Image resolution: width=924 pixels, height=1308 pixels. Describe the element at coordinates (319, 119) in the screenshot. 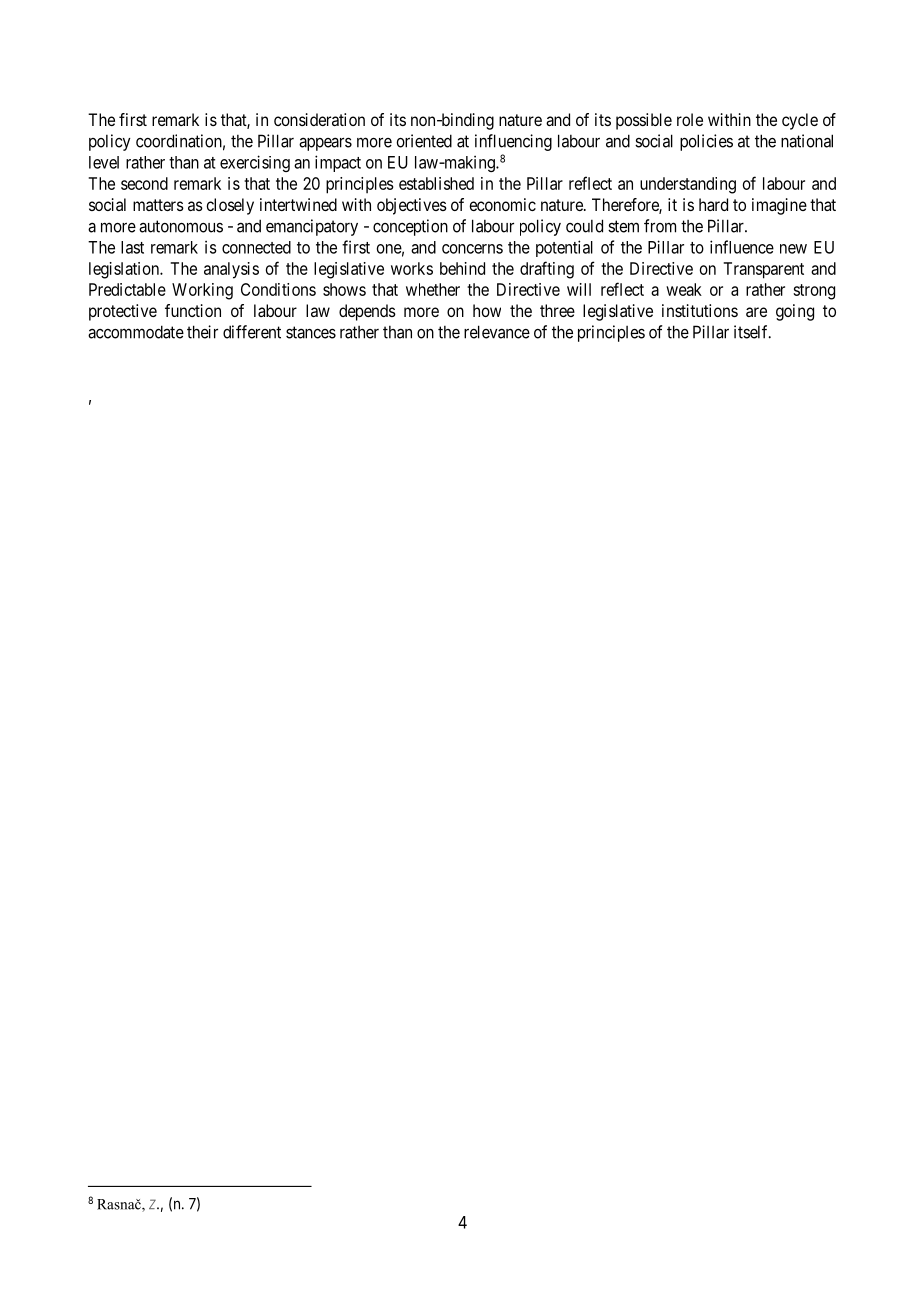

I see `consideration` at that location.
